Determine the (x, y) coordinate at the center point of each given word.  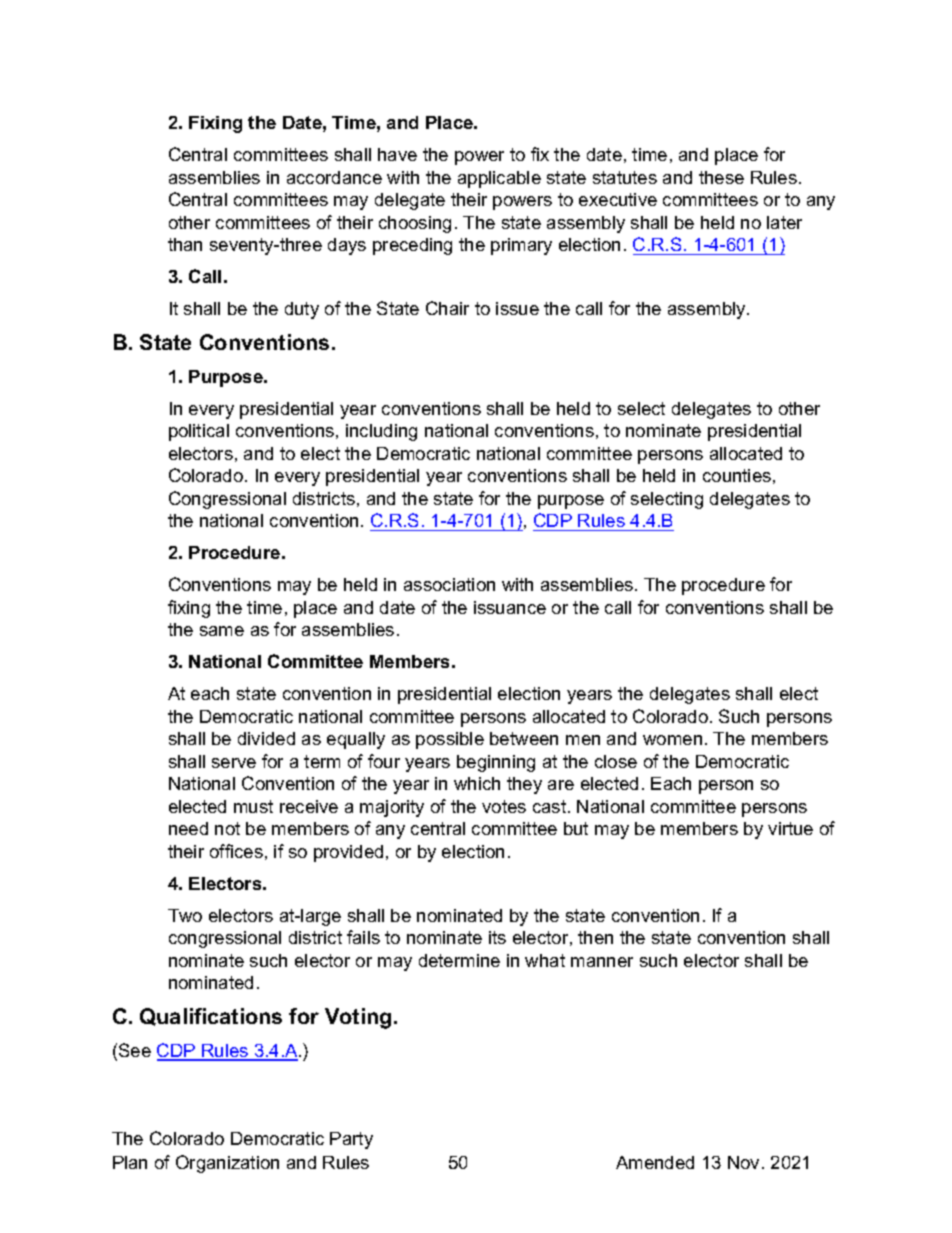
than (185, 244)
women (672, 740)
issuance (510, 607)
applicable (499, 179)
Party (351, 1140)
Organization (227, 1164)
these (721, 177)
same (222, 631)
